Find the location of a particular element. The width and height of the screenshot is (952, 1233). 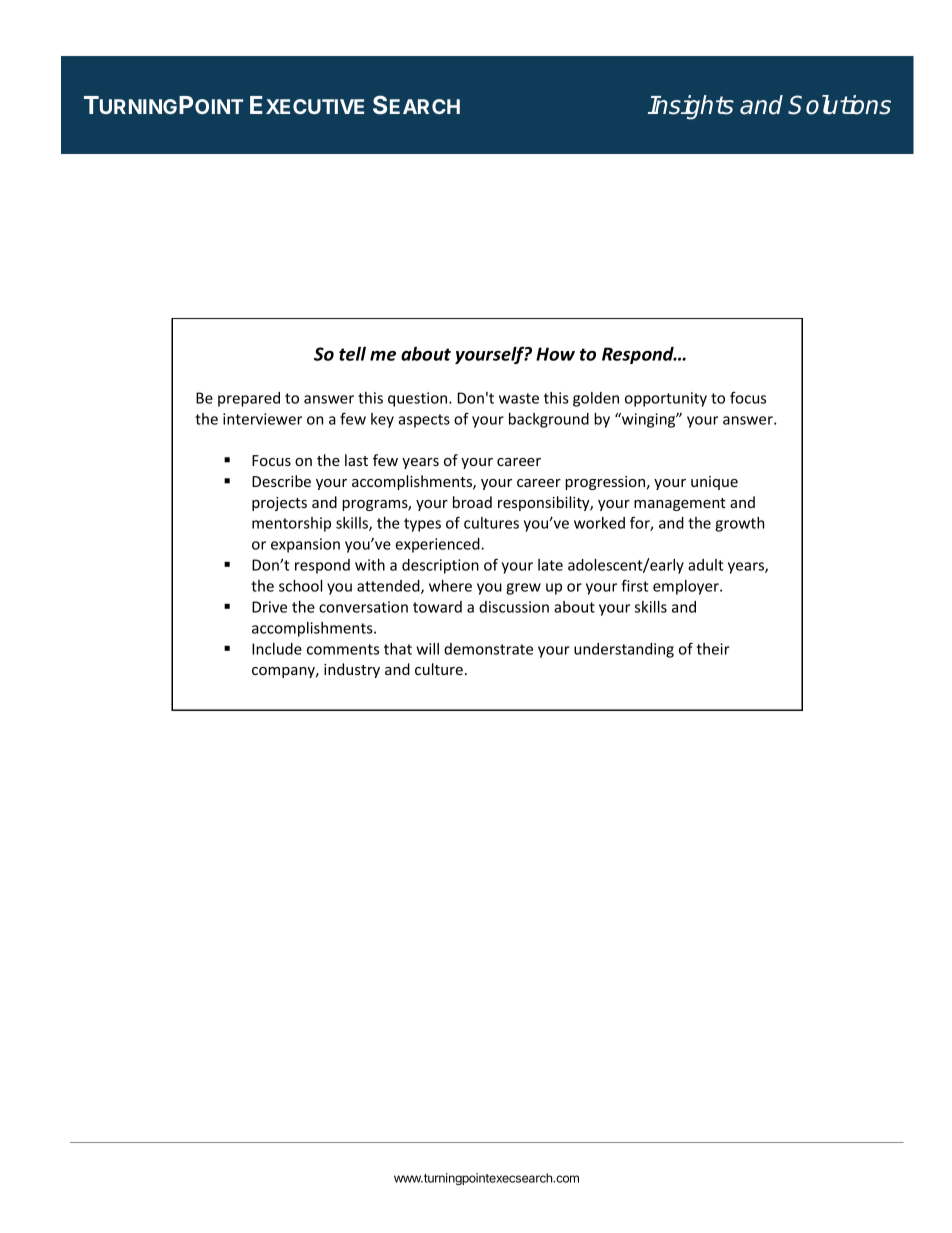

Describe is located at coordinates (281, 481).
